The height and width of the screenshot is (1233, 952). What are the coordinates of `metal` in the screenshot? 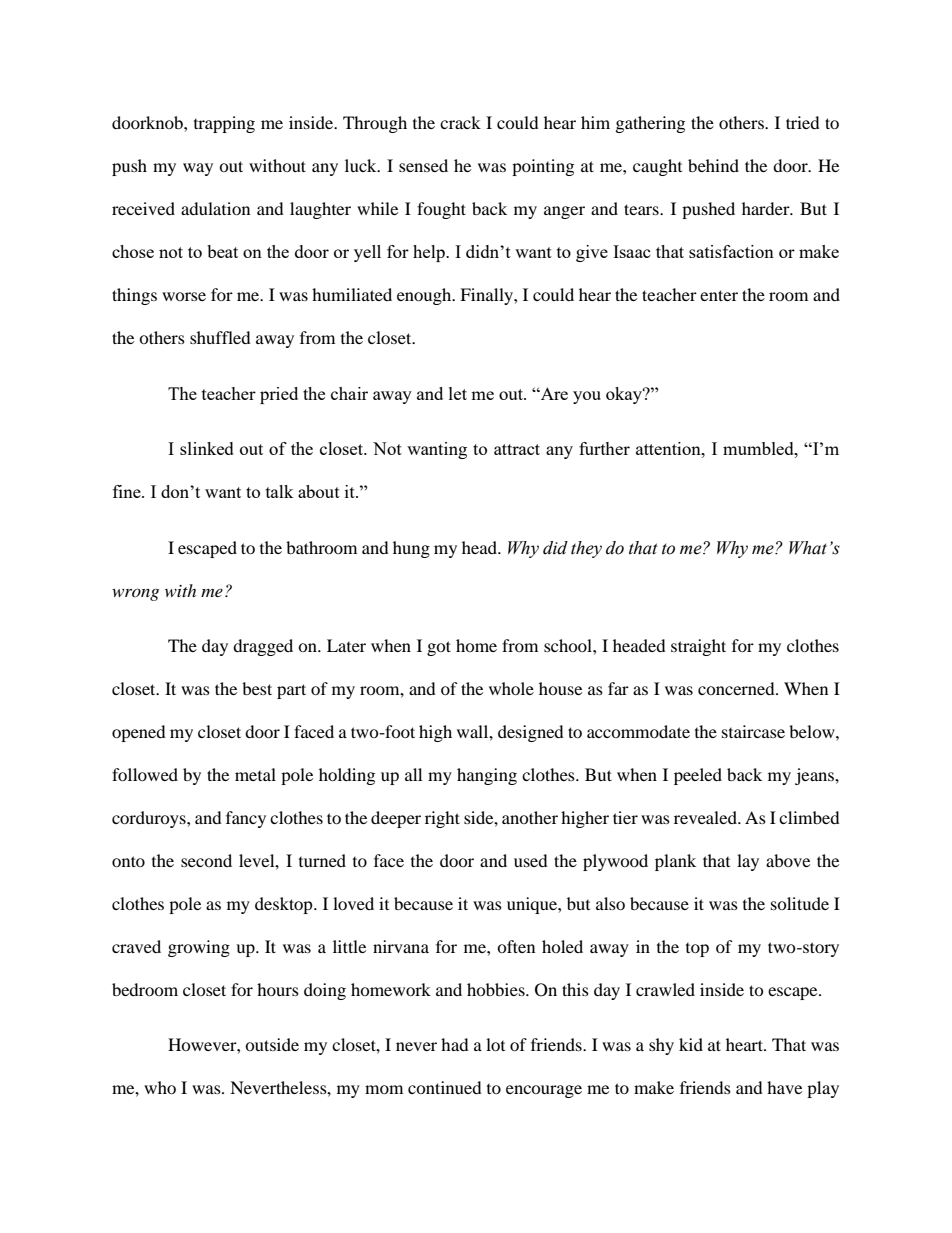 It's located at (255, 774).
